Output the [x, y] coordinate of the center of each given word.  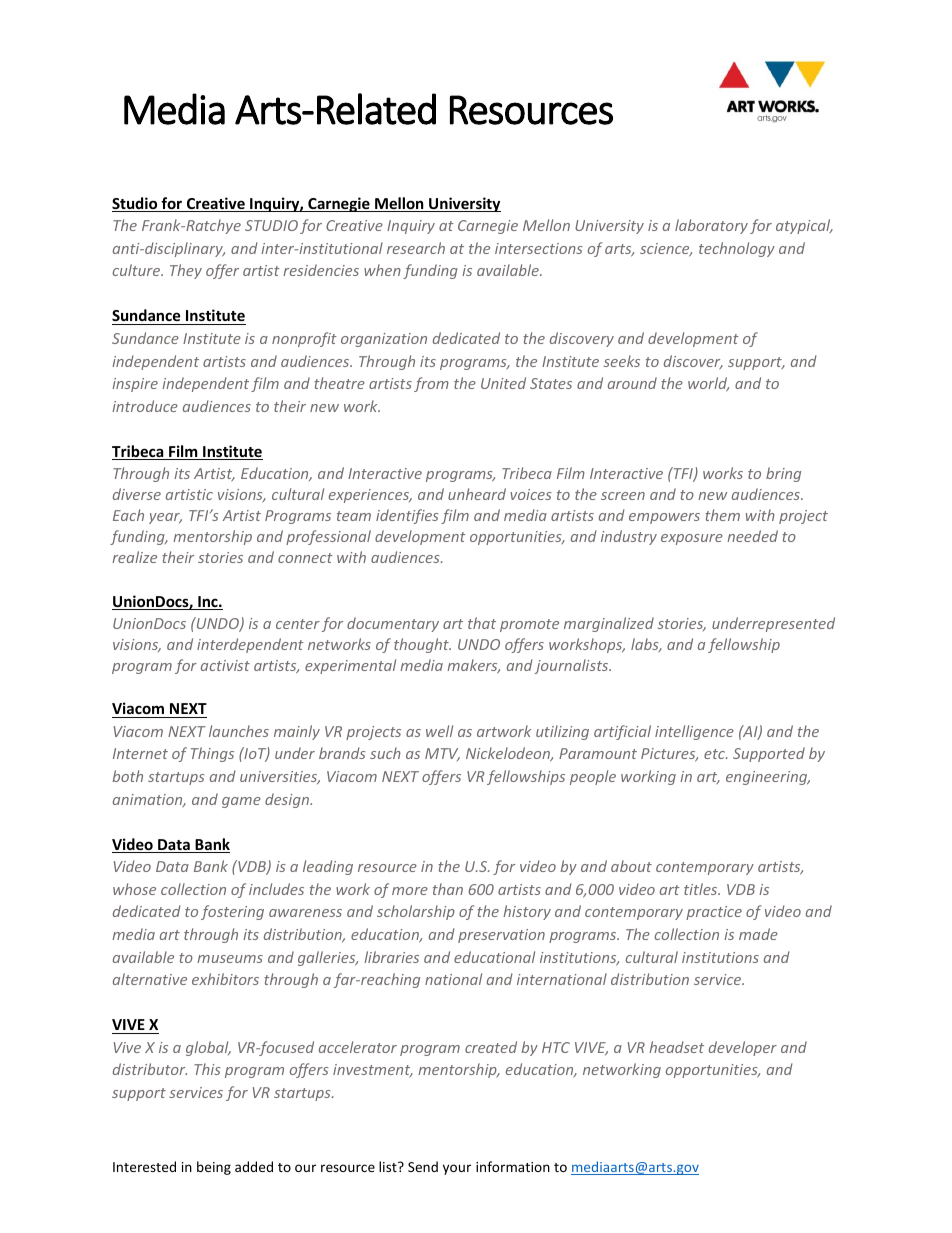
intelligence [694, 732]
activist [225, 665]
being [214, 1168]
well [439, 731]
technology [737, 249]
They [186, 271]
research [416, 248]
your [457, 1169]
